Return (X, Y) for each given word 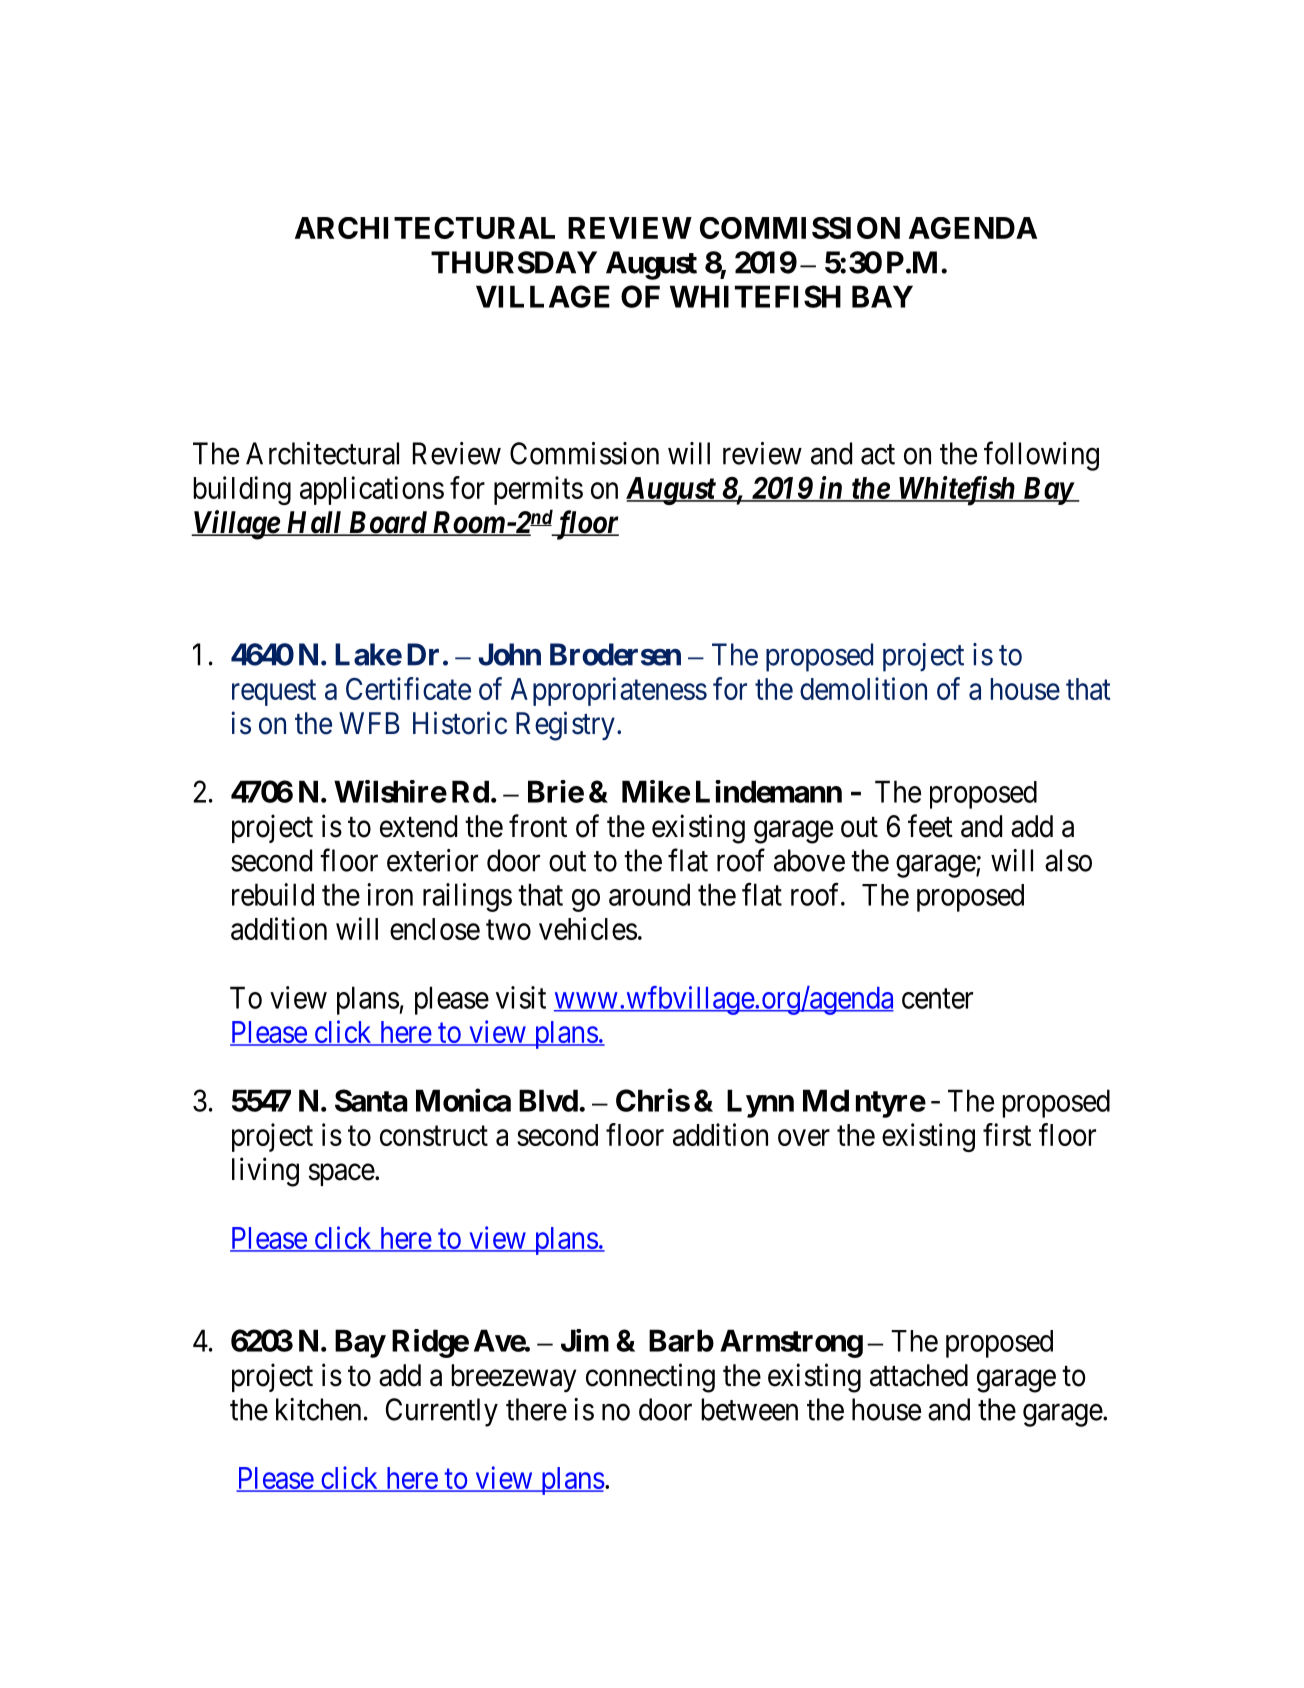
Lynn (760, 1103)
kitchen (318, 1409)
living (265, 1172)
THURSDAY (514, 262)
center (937, 999)
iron (390, 894)
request (274, 693)
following (1041, 456)
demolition (863, 688)
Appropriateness (609, 691)
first (1007, 1134)
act (878, 455)
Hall (314, 523)
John (509, 654)
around (649, 894)
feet (930, 826)
